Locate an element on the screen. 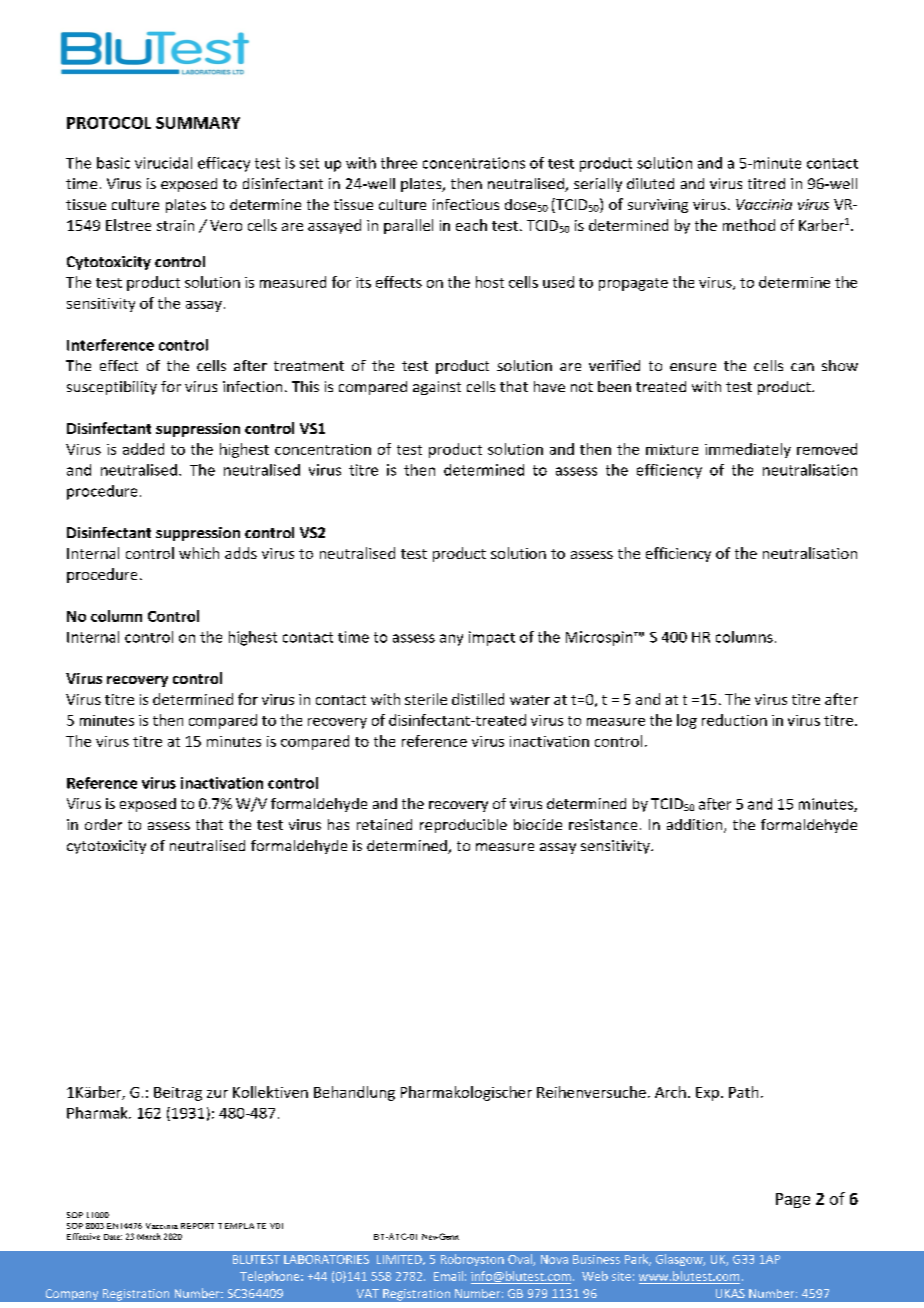 This screenshot has width=924, height=1308. impact is located at coordinates (492, 638).
